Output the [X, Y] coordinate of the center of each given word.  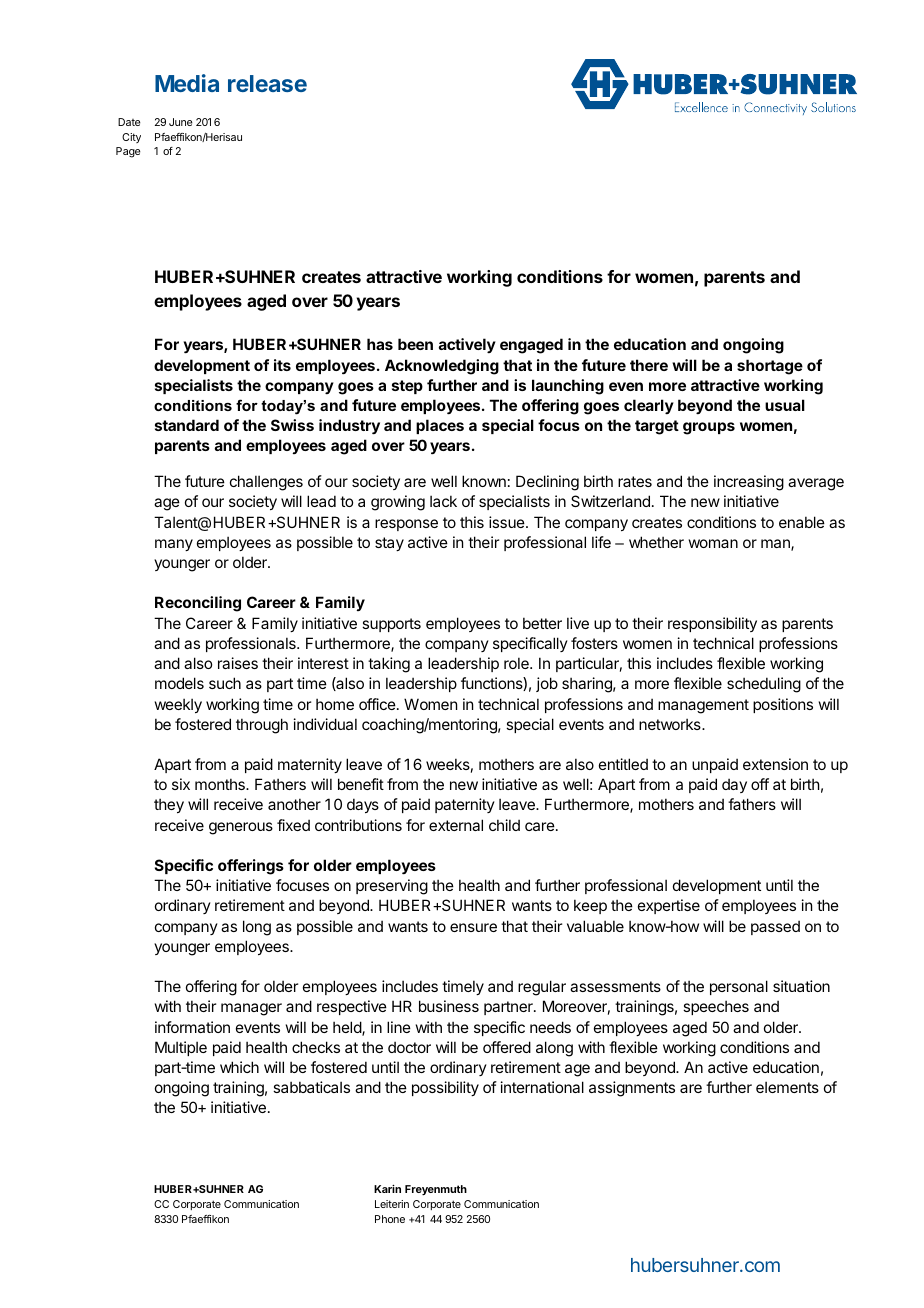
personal [739, 987]
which [239, 1067]
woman [713, 543]
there [649, 365]
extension [775, 764]
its [282, 365]
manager [251, 1009]
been [415, 344]
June [180, 122]
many [174, 545]
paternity [465, 805]
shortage [770, 367]
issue [508, 522]
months [221, 784]
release [267, 83]
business [449, 1006]
